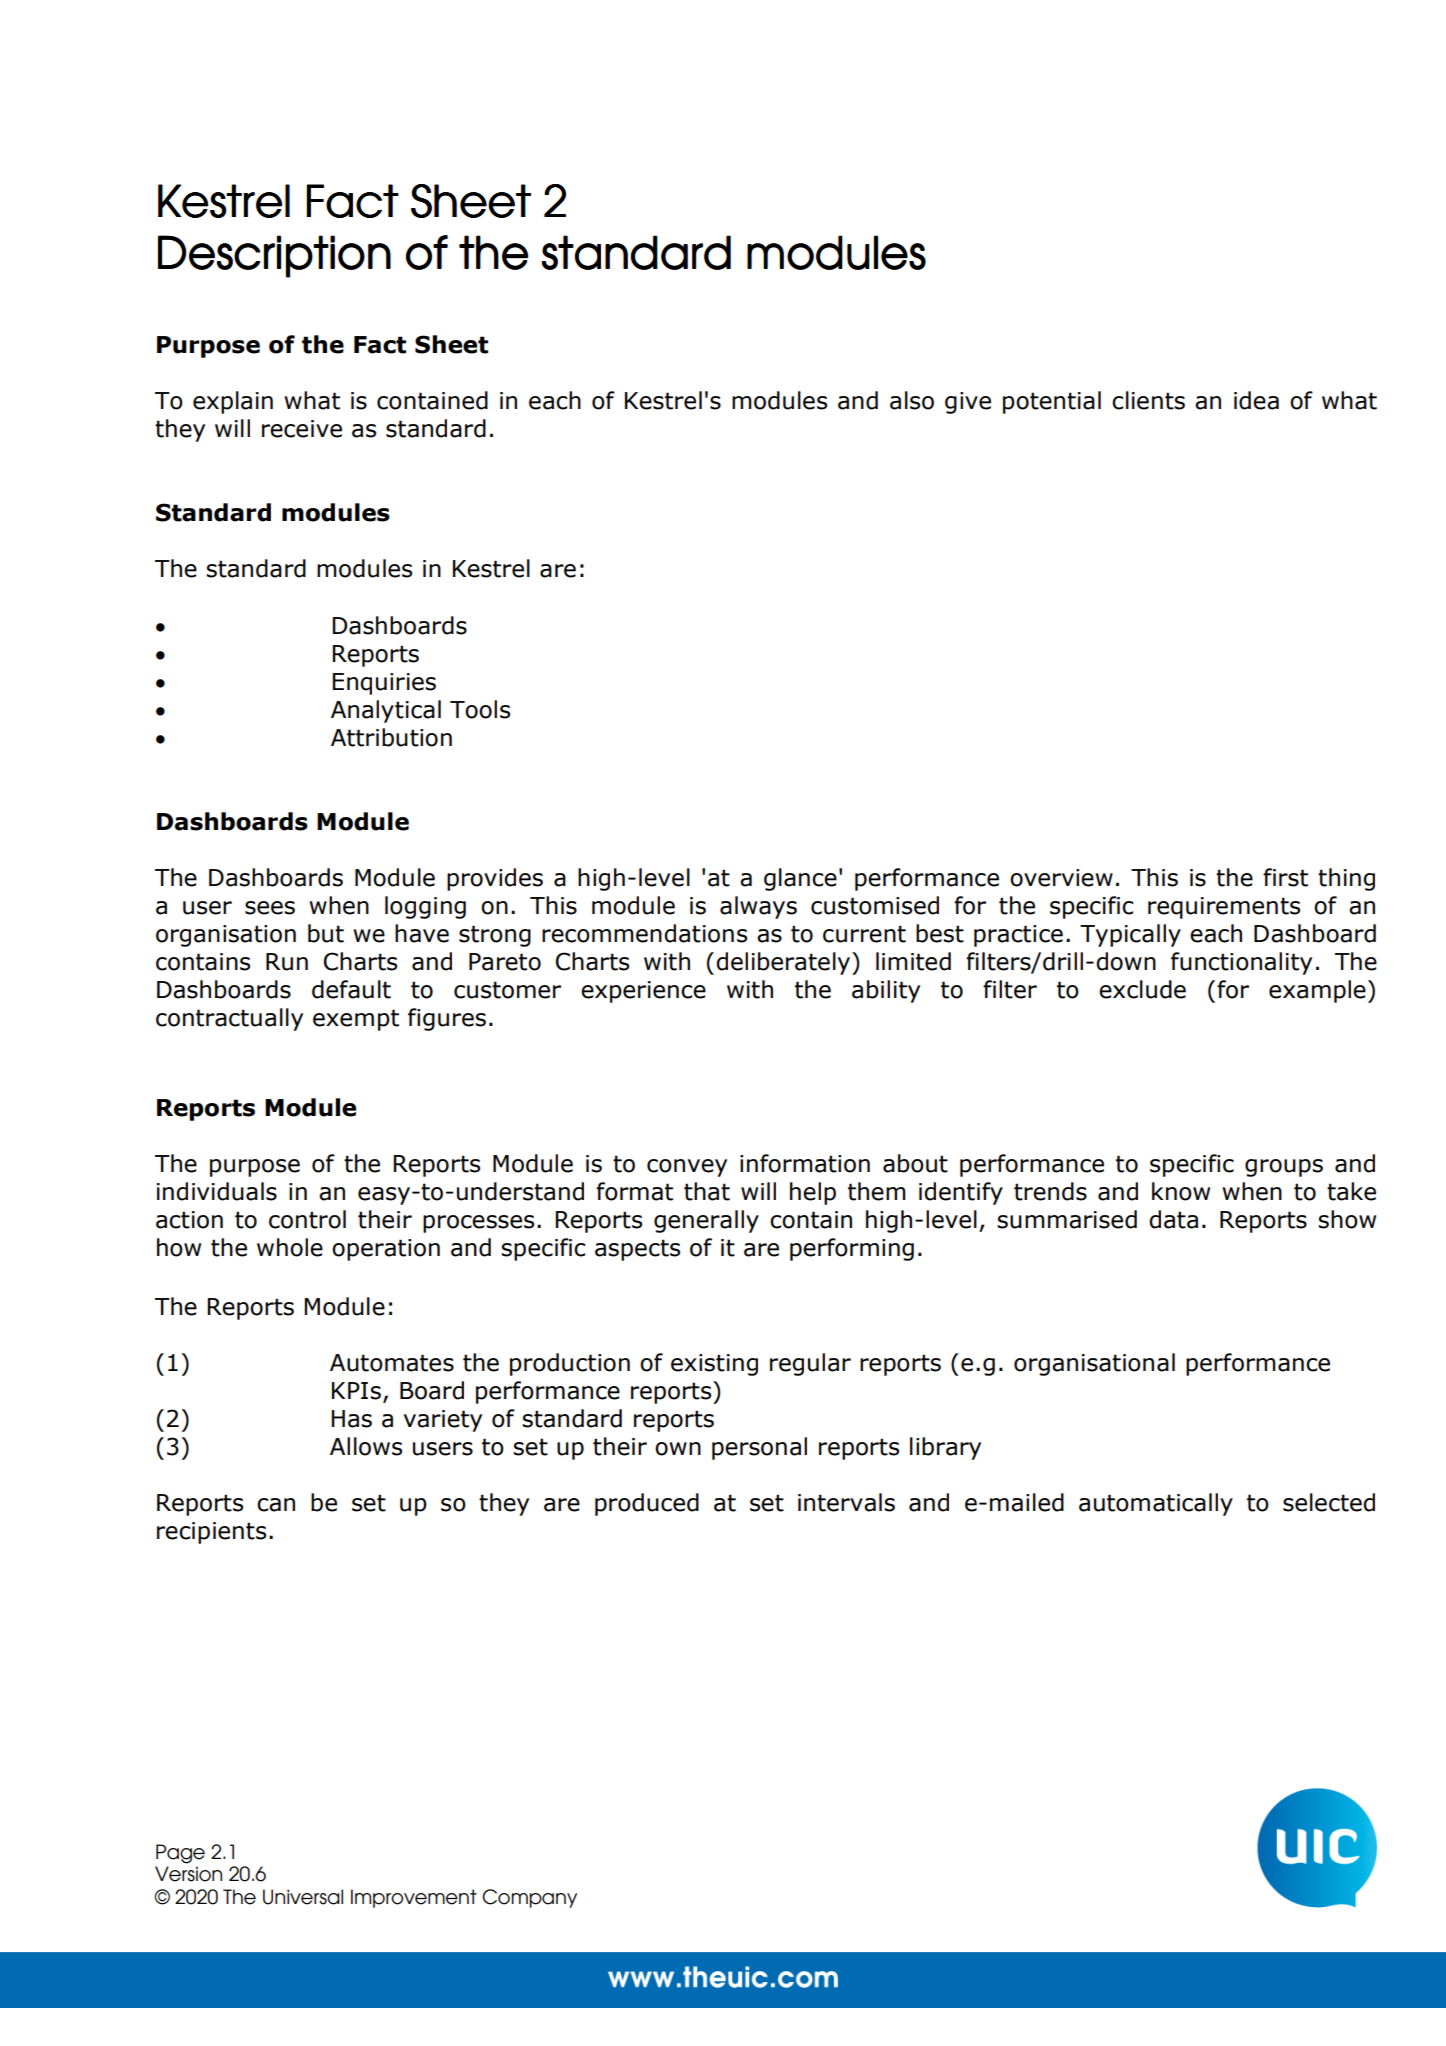 The width and height of the screenshot is (1446, 2046). I want to click on selected, so click(1329, 1502).
